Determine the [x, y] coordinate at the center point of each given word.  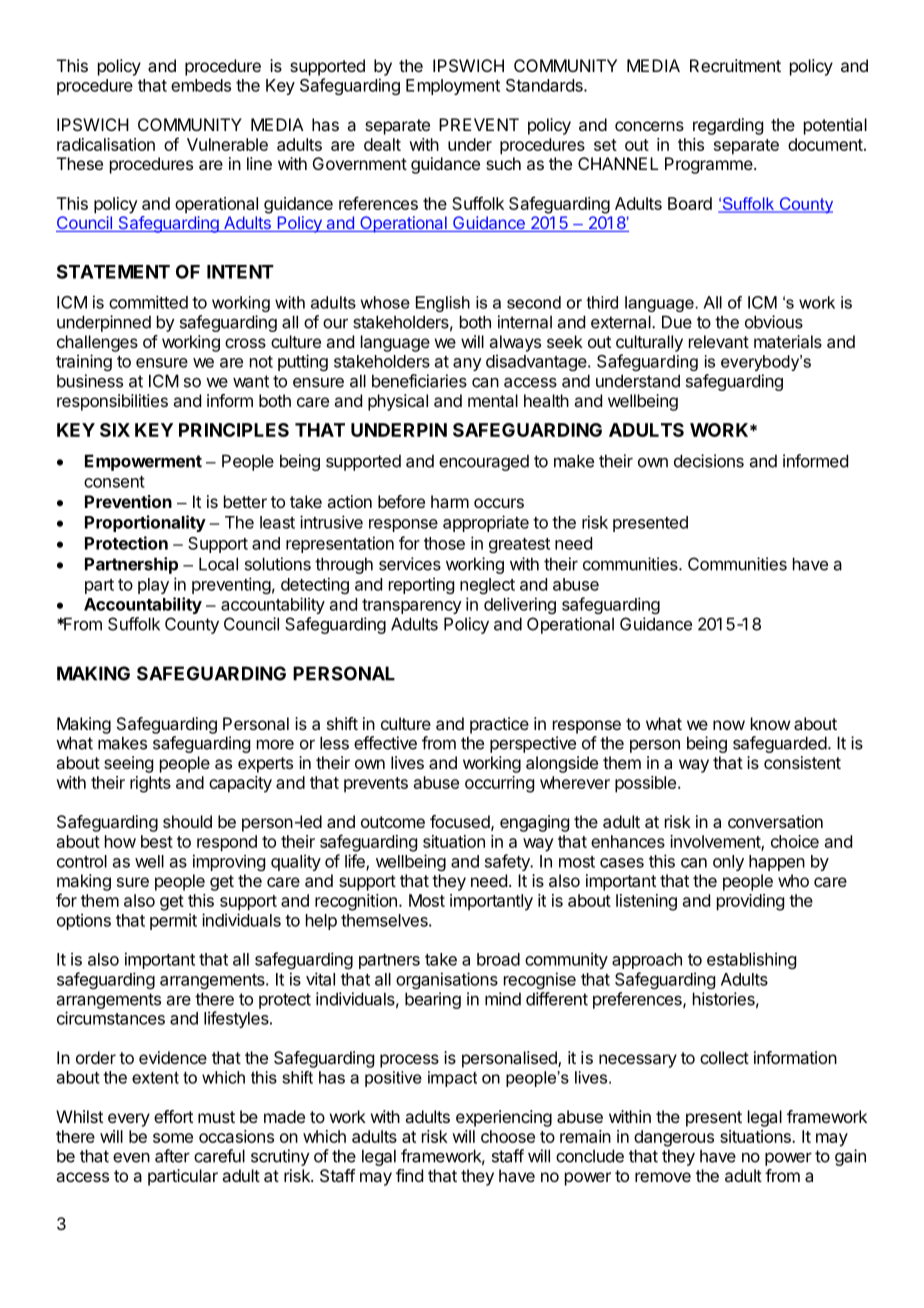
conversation [775, 821]
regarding [728, 126]
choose [508, 1136]
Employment [453, 87]
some [173, 1138]
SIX [115, 430]
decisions [709, 461]
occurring [499, 784]
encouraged [484, 462]
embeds [201, 85]
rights [150, 784]
